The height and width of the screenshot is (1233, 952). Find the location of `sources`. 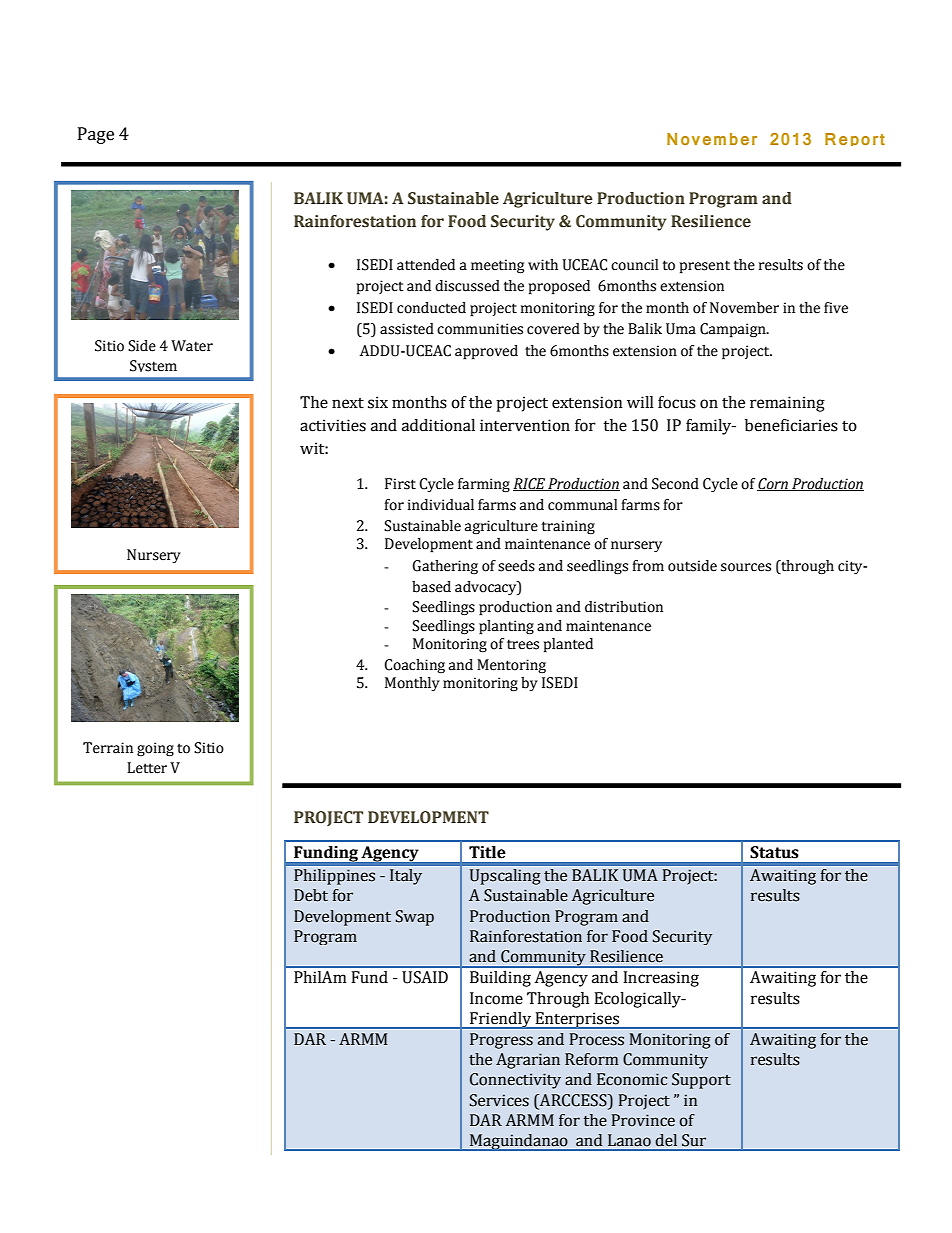

sources is located at coordinates (746, 567).
